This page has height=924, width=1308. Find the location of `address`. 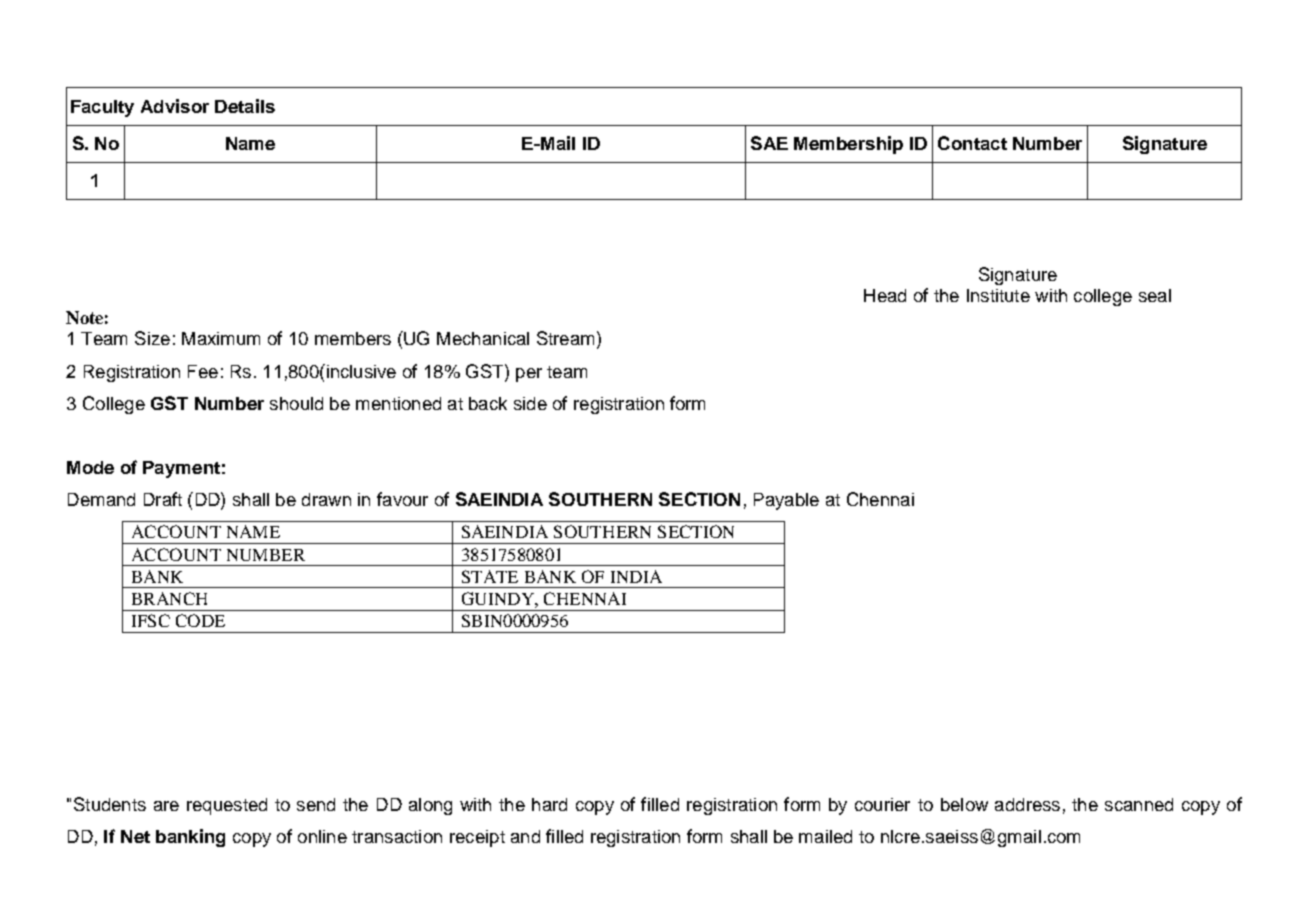

address is located at coordinates (1027, 804).
